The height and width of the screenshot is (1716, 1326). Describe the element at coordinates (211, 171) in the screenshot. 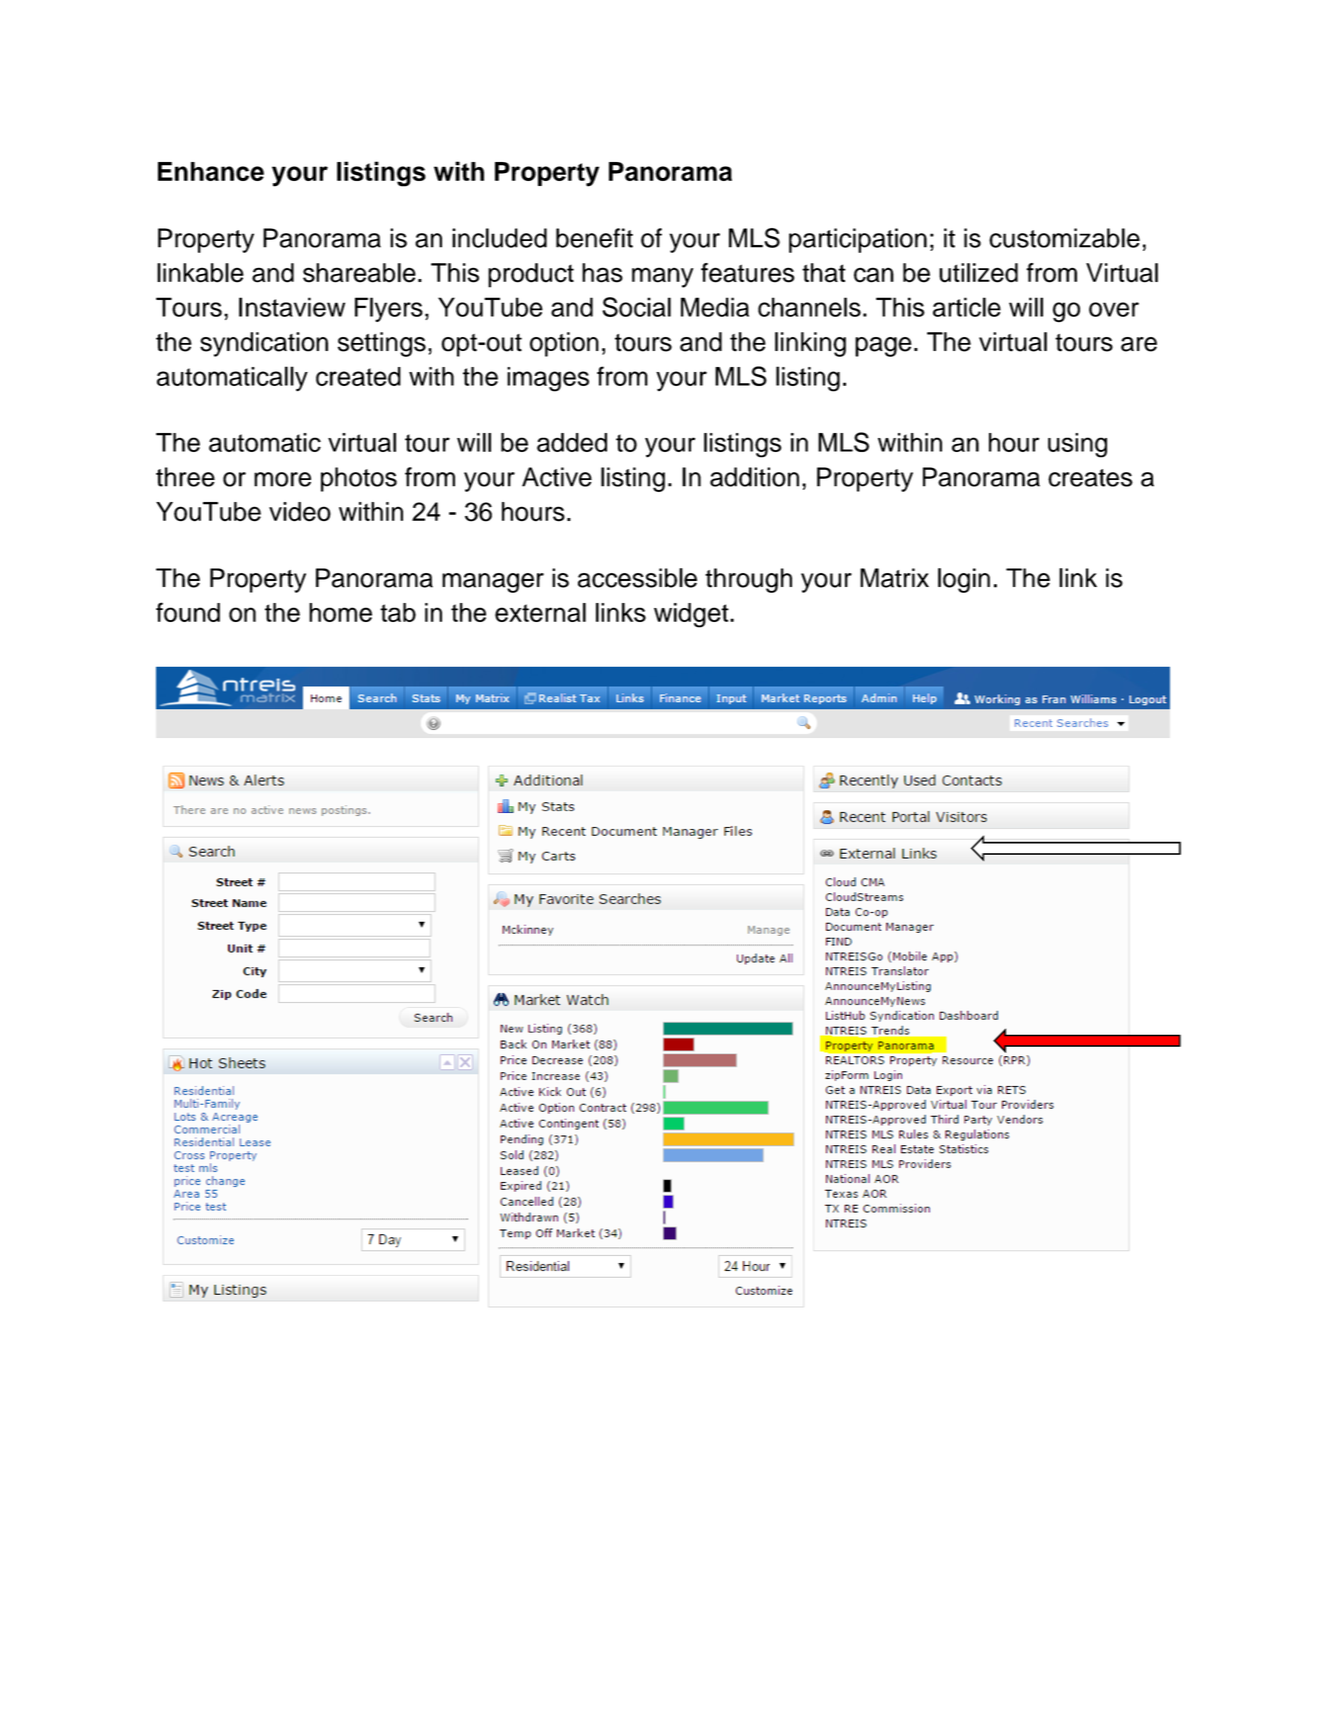

I see `Enhance` at that location.
